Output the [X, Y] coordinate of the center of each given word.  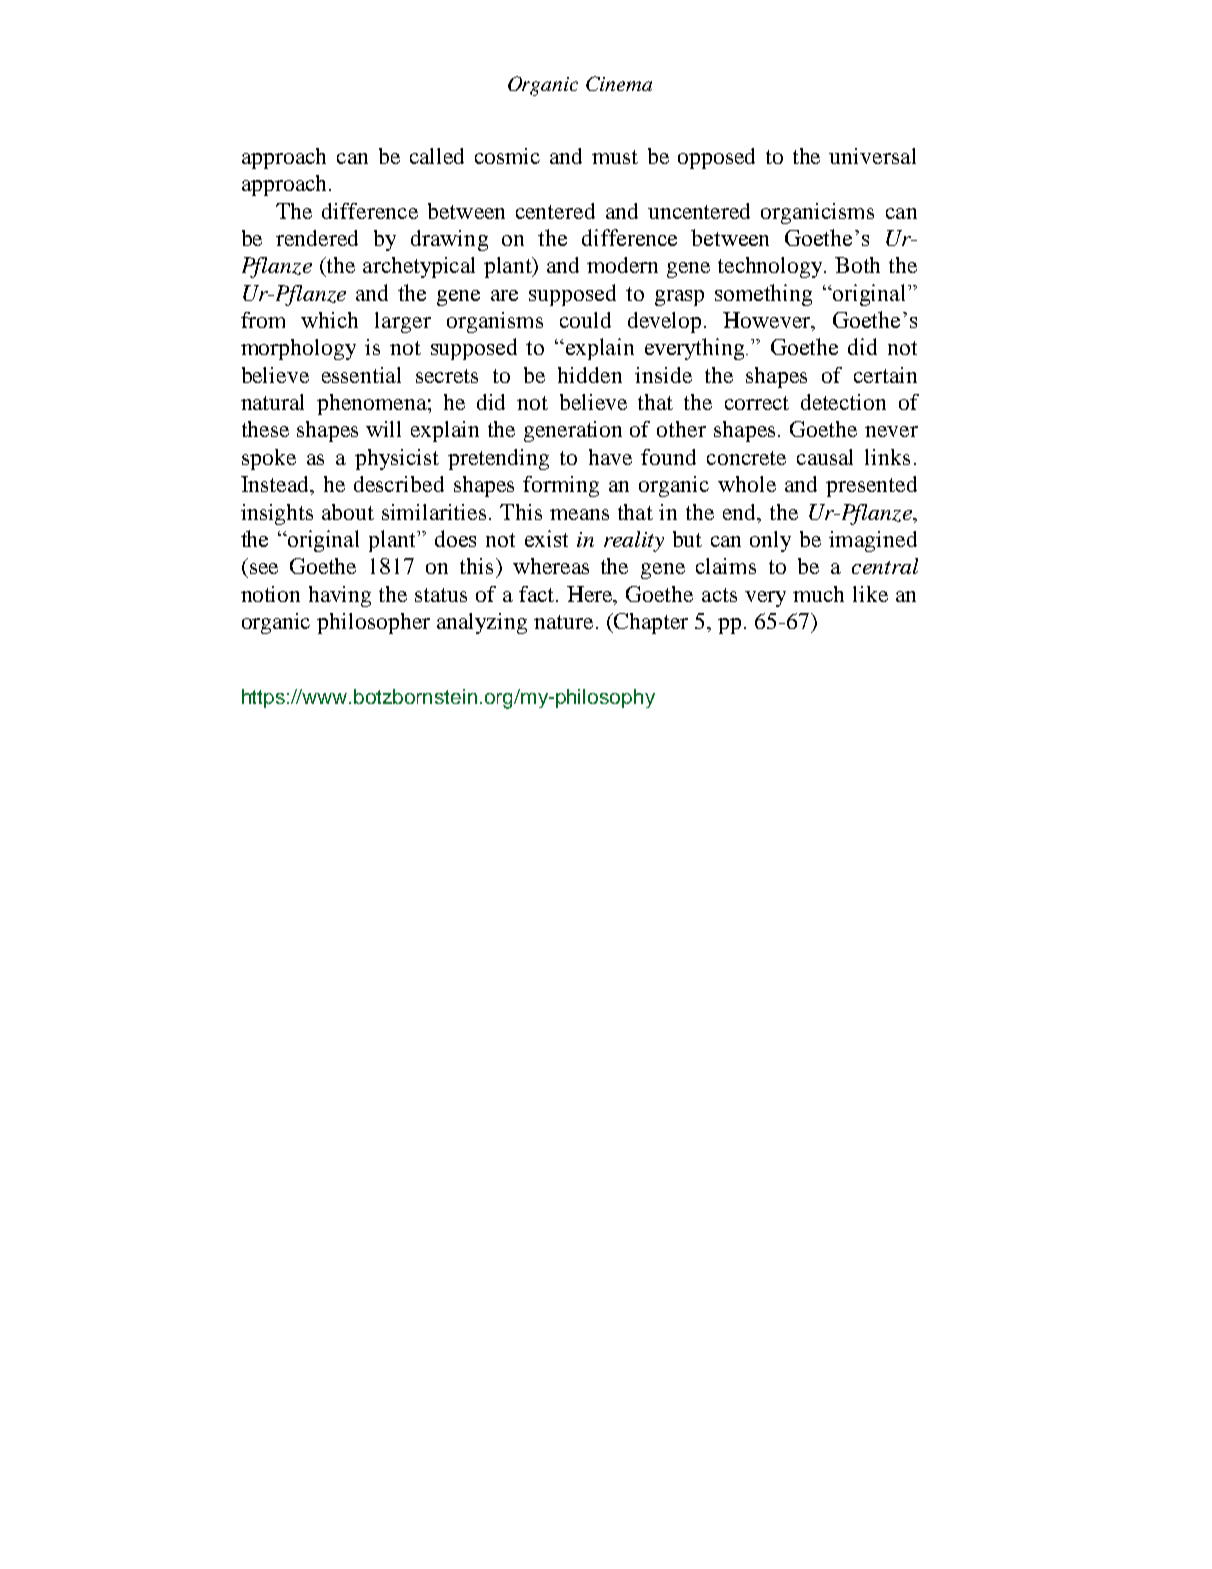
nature [563, 622]
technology [772, 267]
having [340, 596]
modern [622, 265]
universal [872, 156]
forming [561, 486]
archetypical [419, 267]
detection [843, 402]
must [615, 157]
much [818, 594]
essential [361, 375]
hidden [590, 375]
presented [871, 486]
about [348, 512]
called [437, 156]
